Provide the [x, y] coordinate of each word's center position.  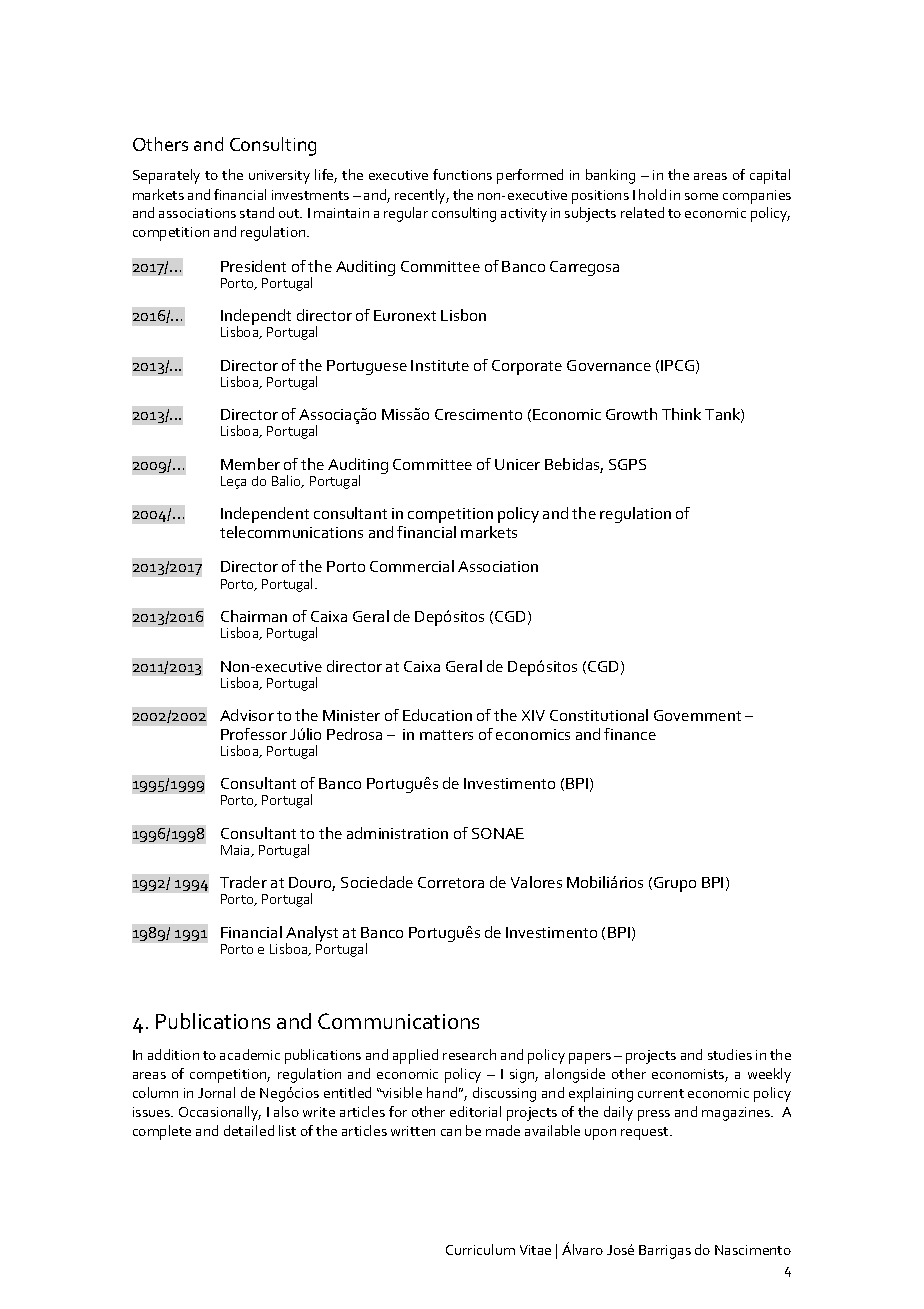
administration [397, 833]
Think [681, 414]
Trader [243, 882]
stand [257, 212]
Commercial [412, 566]
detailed [249, 1130]
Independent [265, 515]
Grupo [675, 884]
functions [462, 174]
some [701, 196]
